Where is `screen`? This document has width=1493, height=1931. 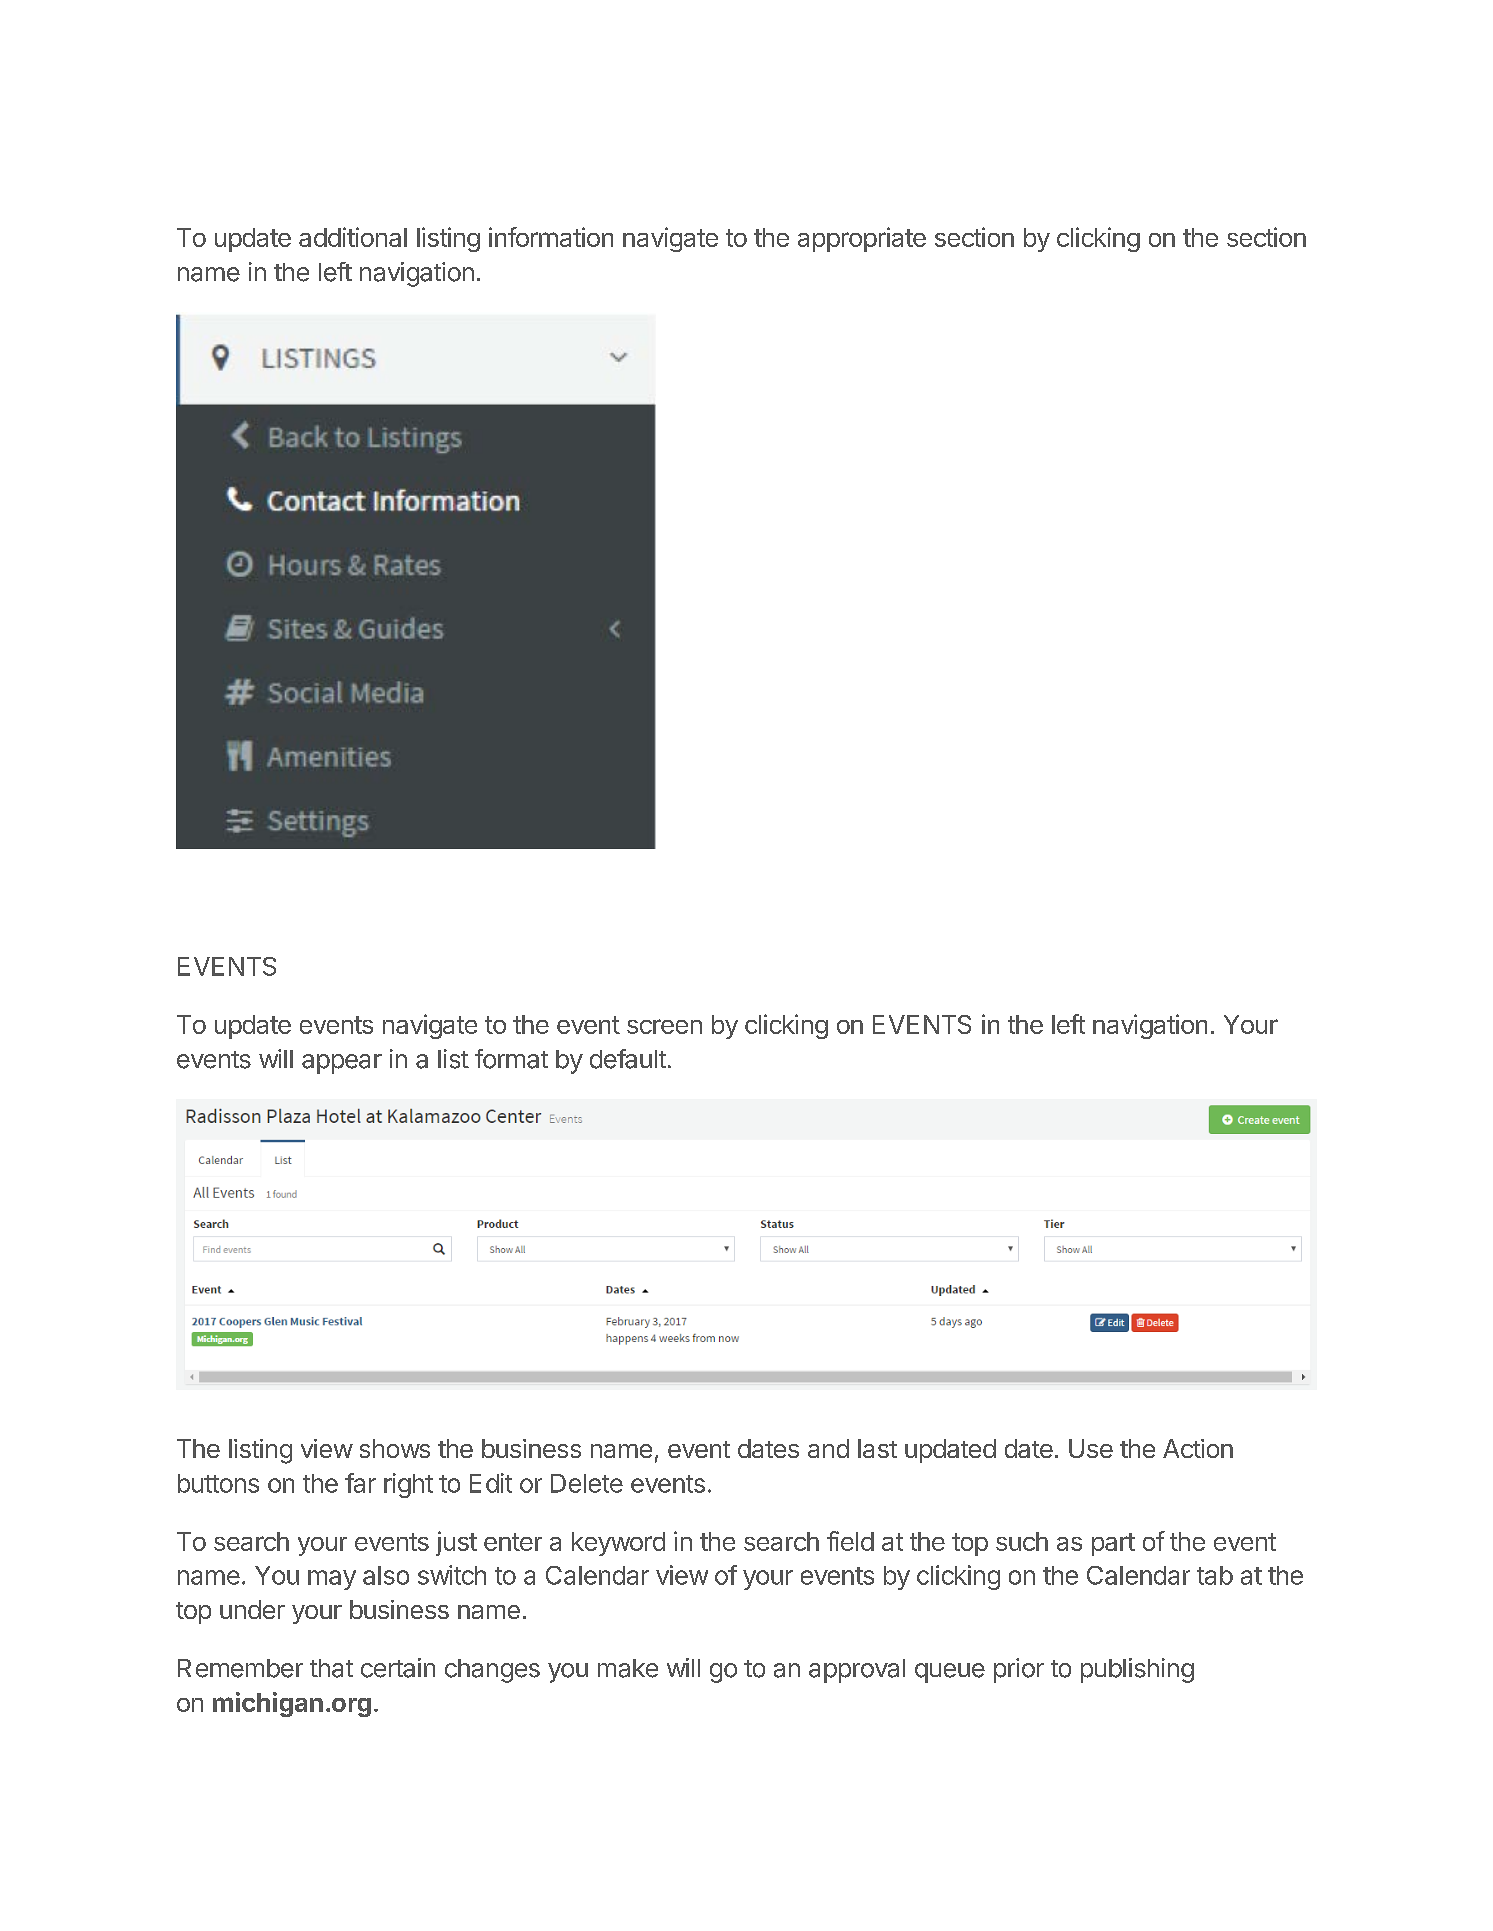 screen is located at coordinates (664, 1026).
